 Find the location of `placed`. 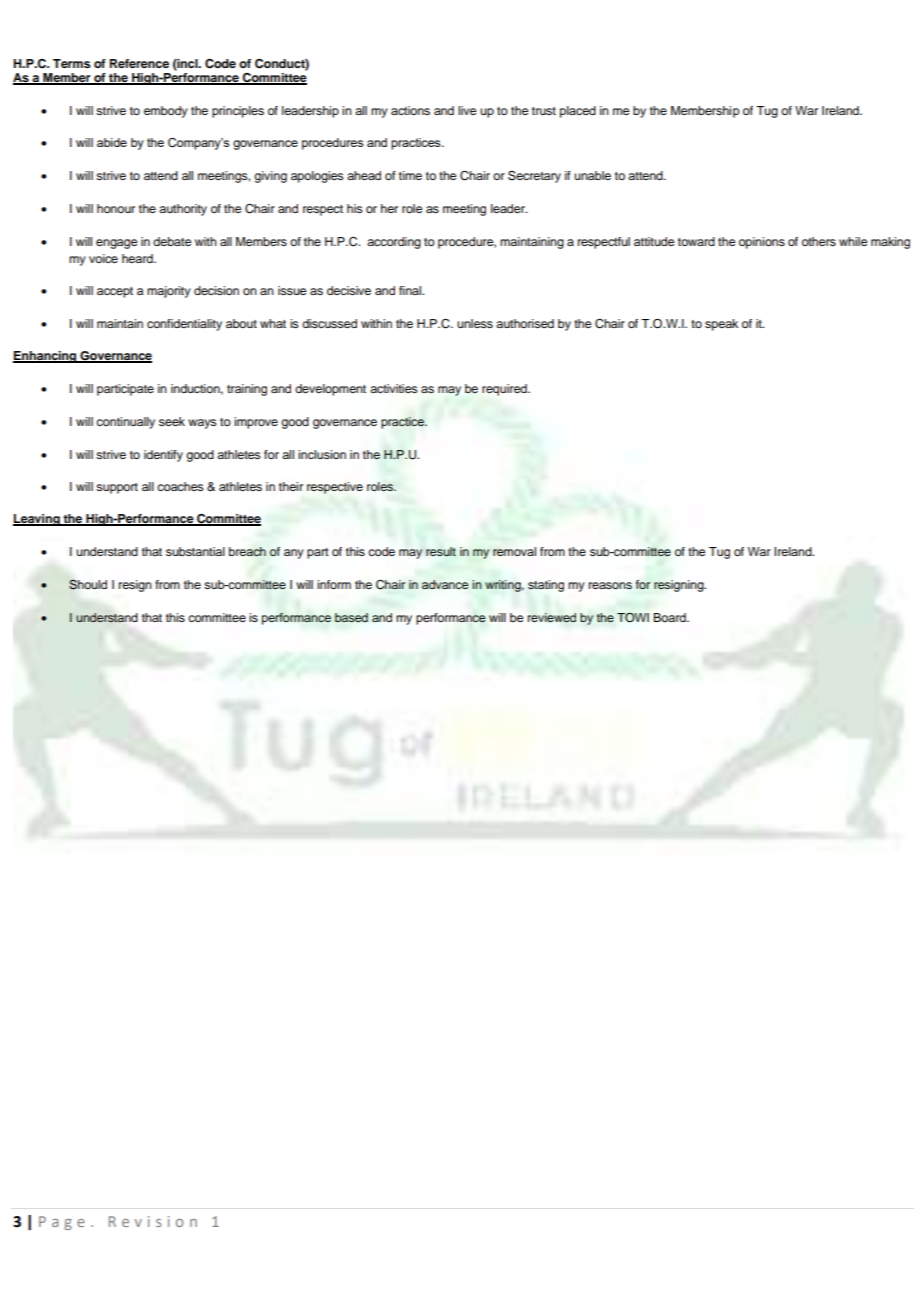

placed is located at coordinates (578, 112).
